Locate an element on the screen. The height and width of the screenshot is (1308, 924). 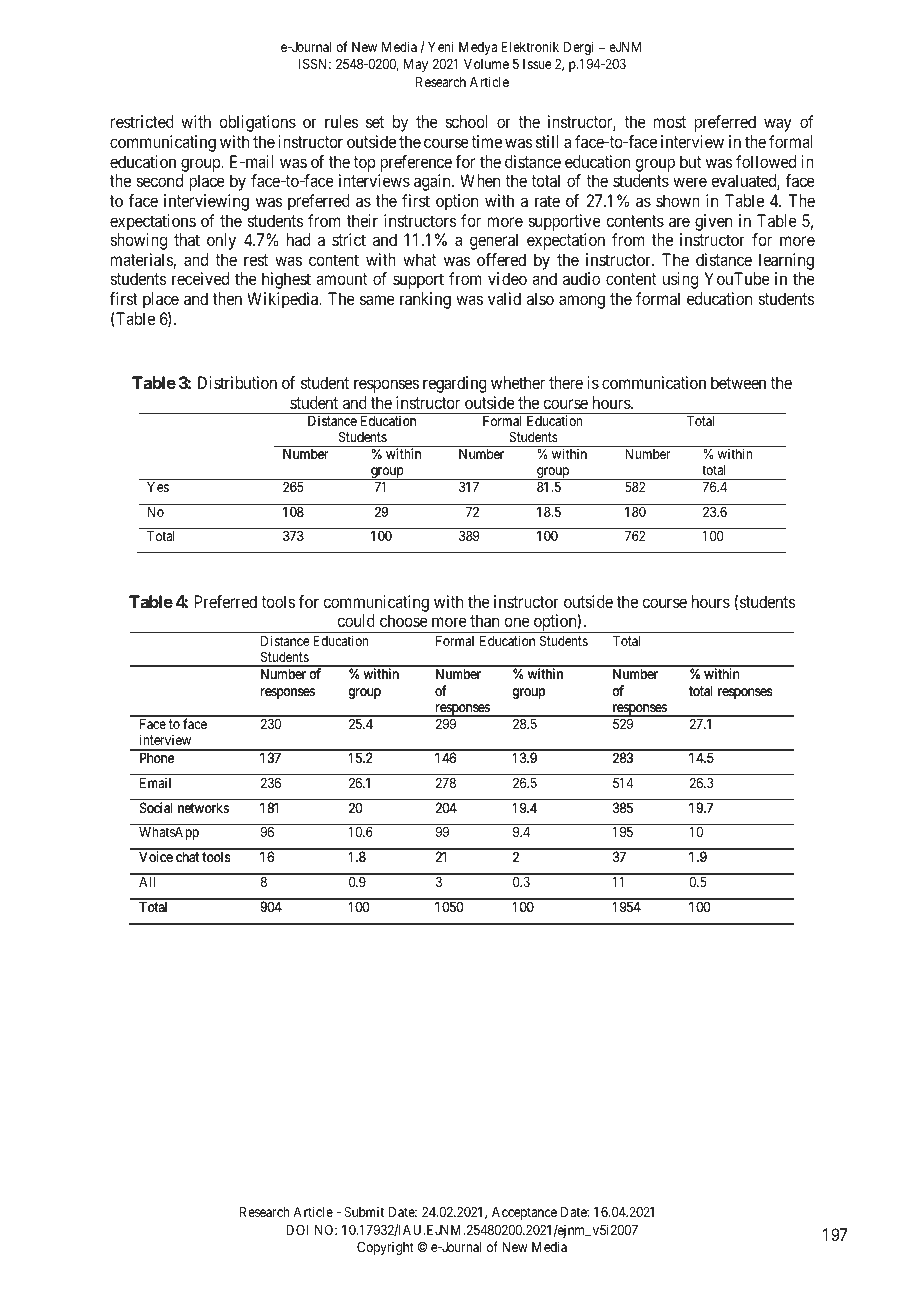
then is located at coordinates (227, 298).
